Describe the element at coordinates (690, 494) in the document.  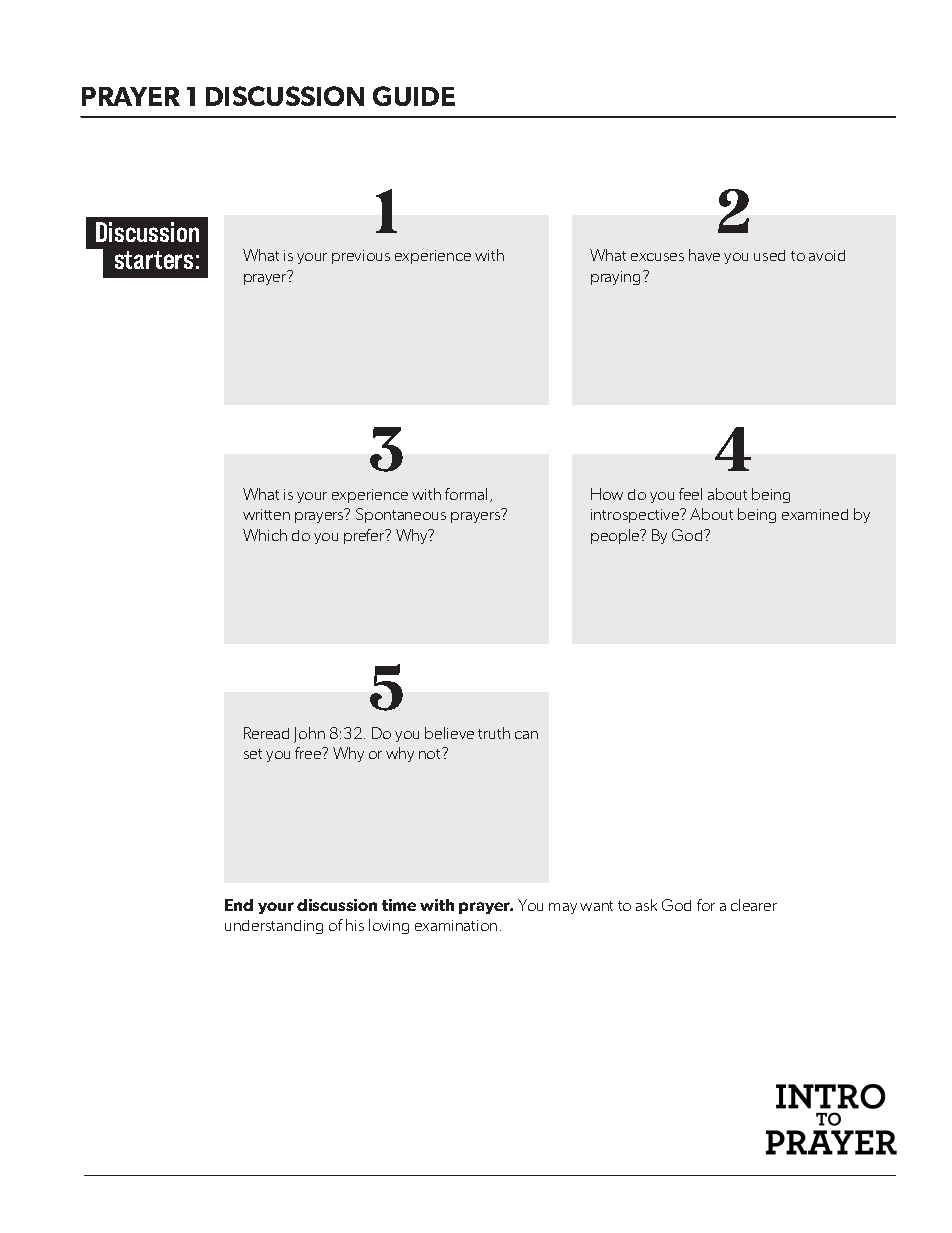
I see `feel` at that location.
